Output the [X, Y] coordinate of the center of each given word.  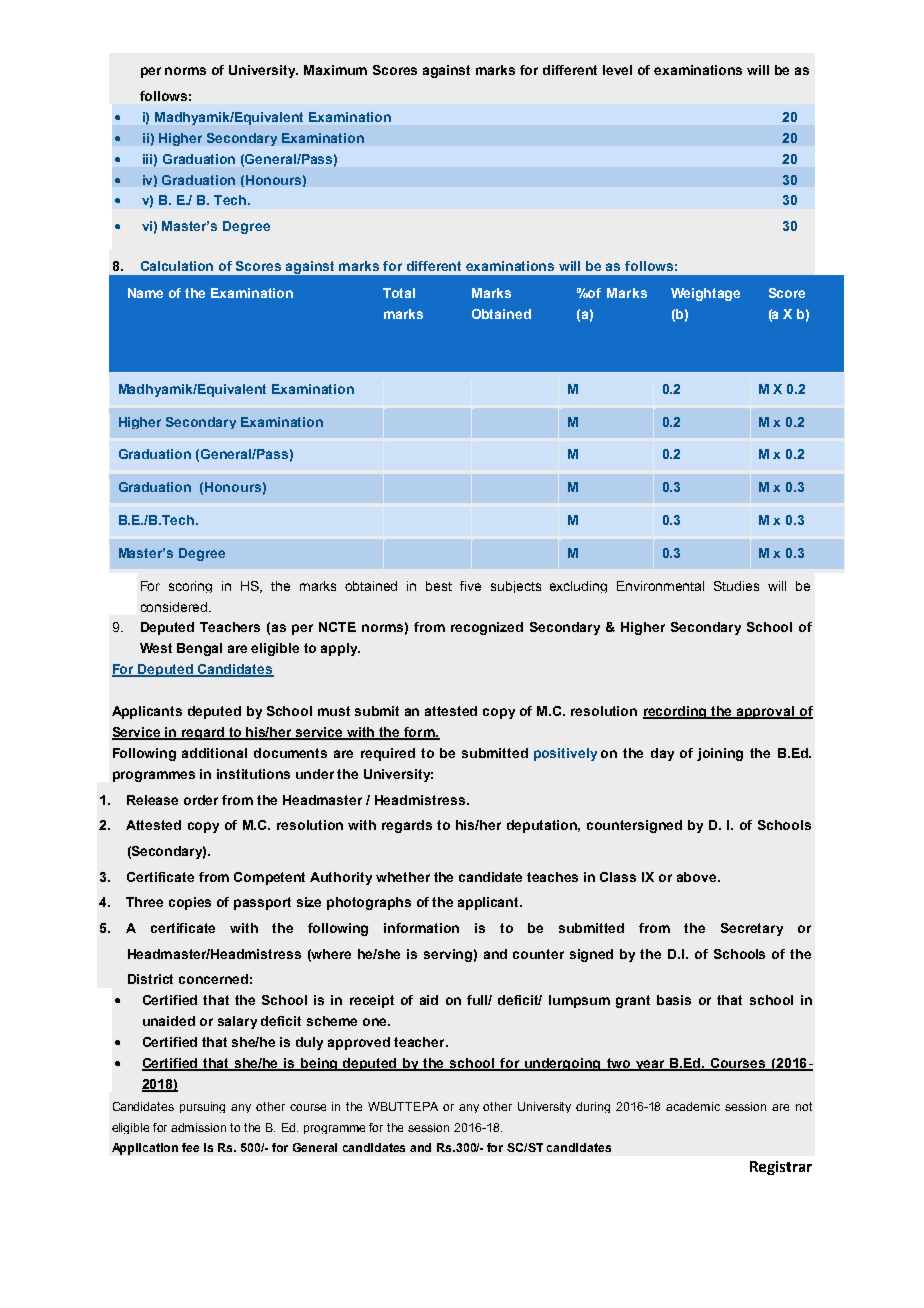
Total [399, 293]
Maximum [335, 70]
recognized [487, 628]
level [617, 70]
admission [198, 1127]
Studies [736, 586]
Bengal [199, 649]
